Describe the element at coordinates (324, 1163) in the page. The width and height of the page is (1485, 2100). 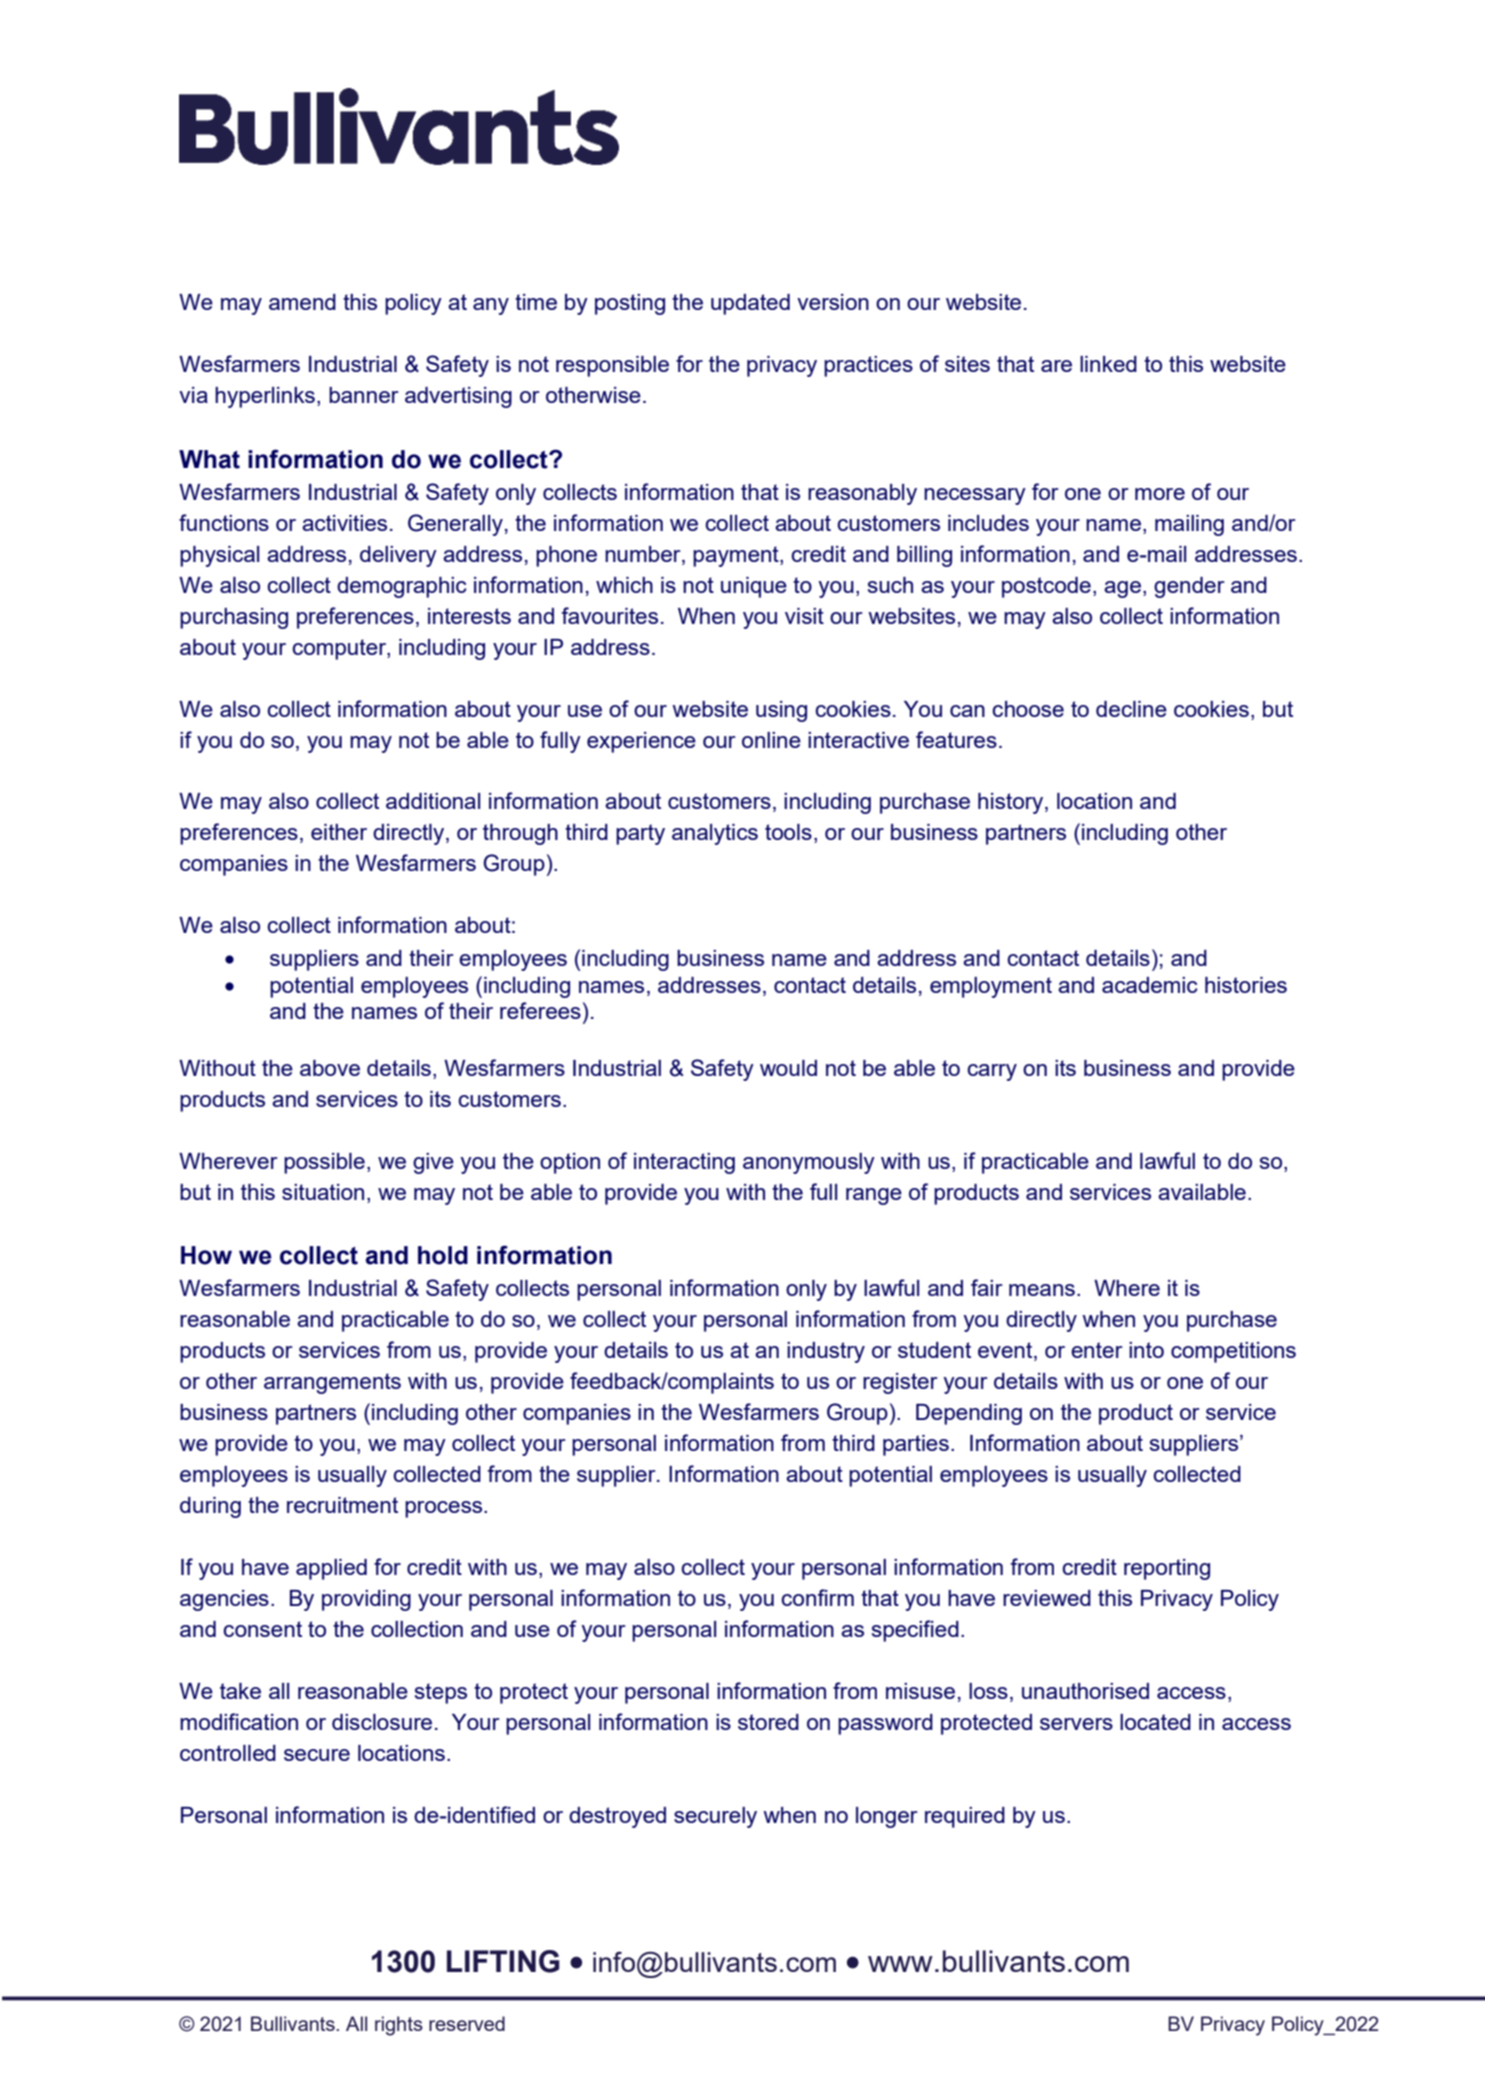
I see `possible` at that location.
